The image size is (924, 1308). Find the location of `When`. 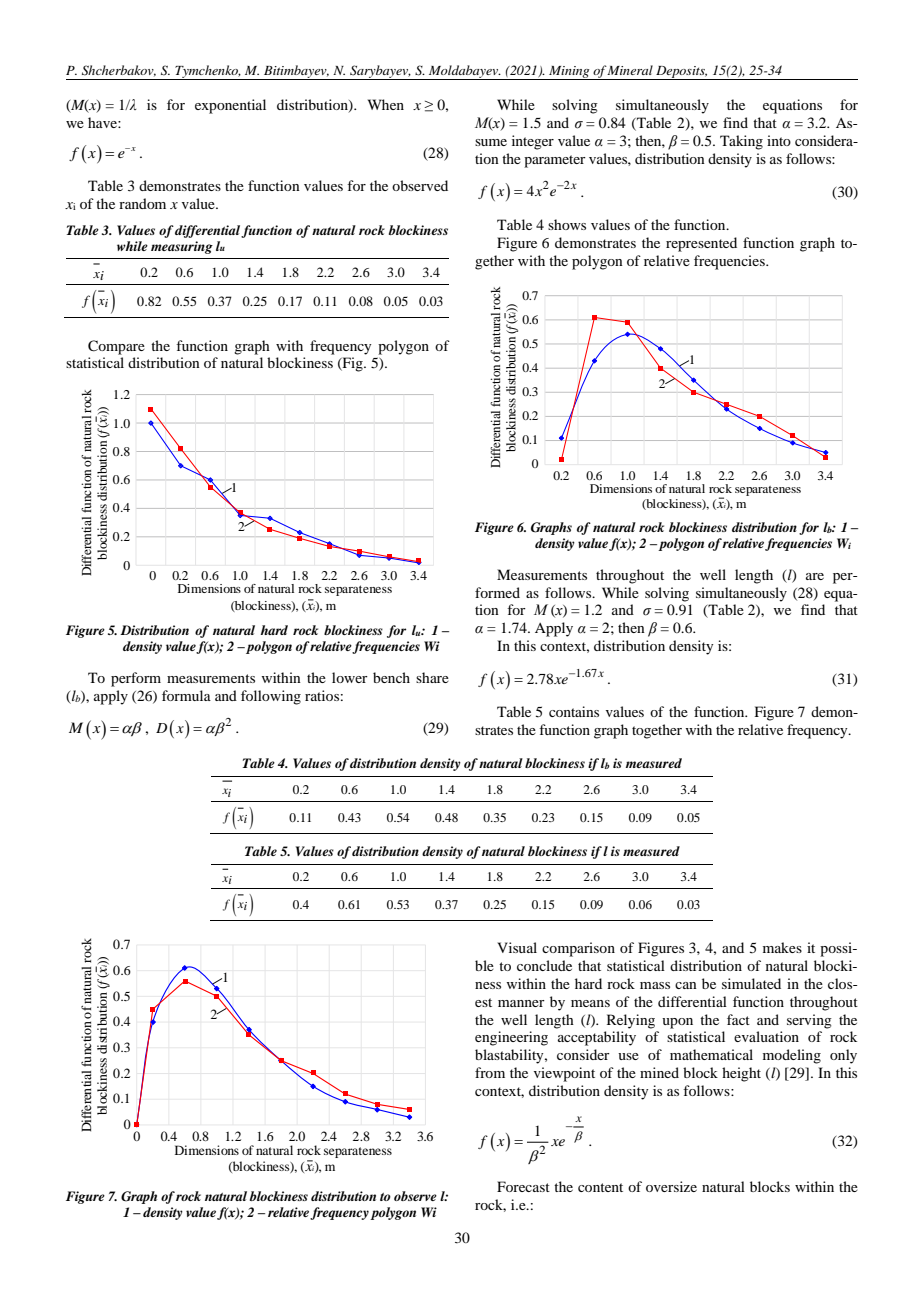

When is located at coordinates (386, 104).
